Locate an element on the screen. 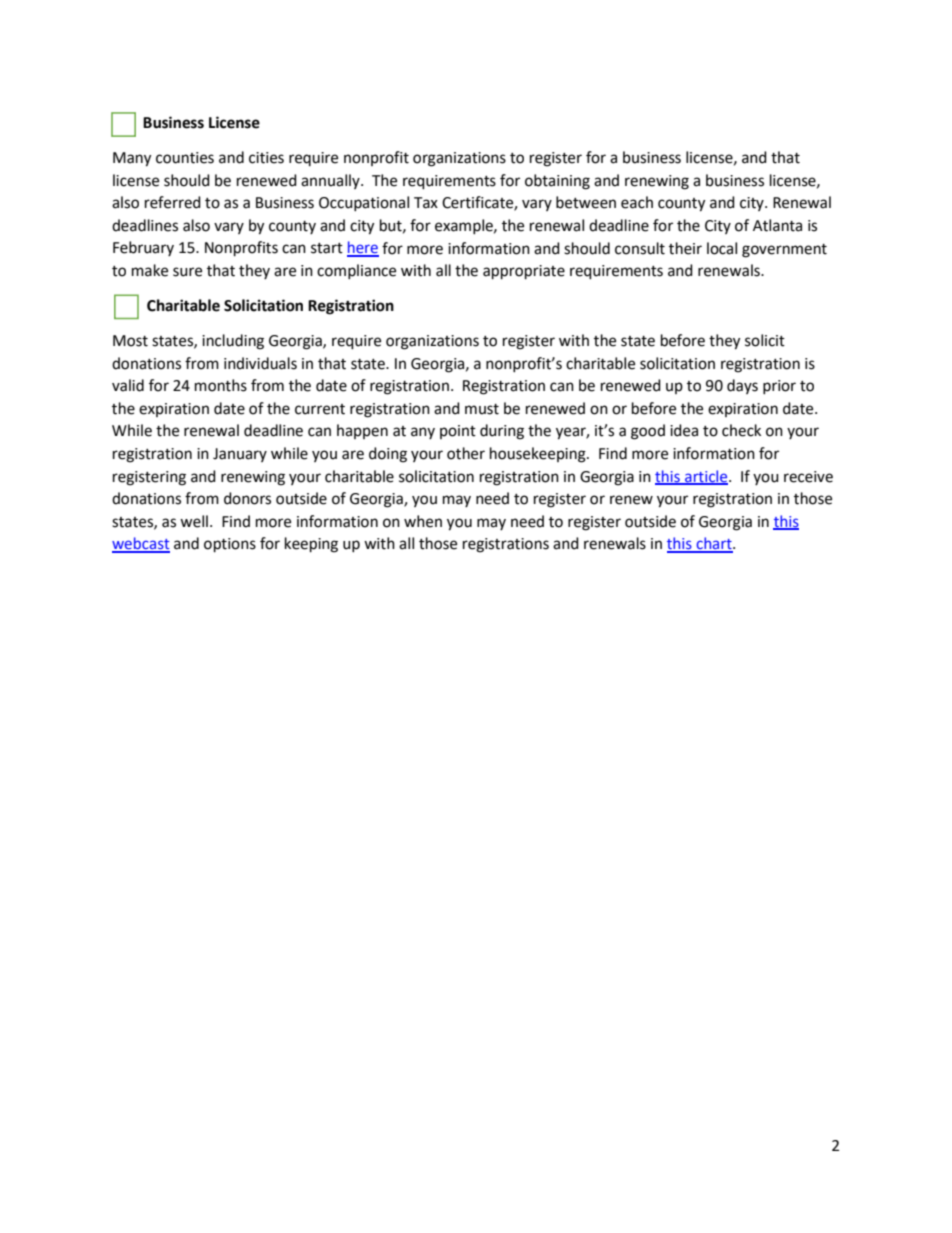  must is located at coordinates (482, 409).
